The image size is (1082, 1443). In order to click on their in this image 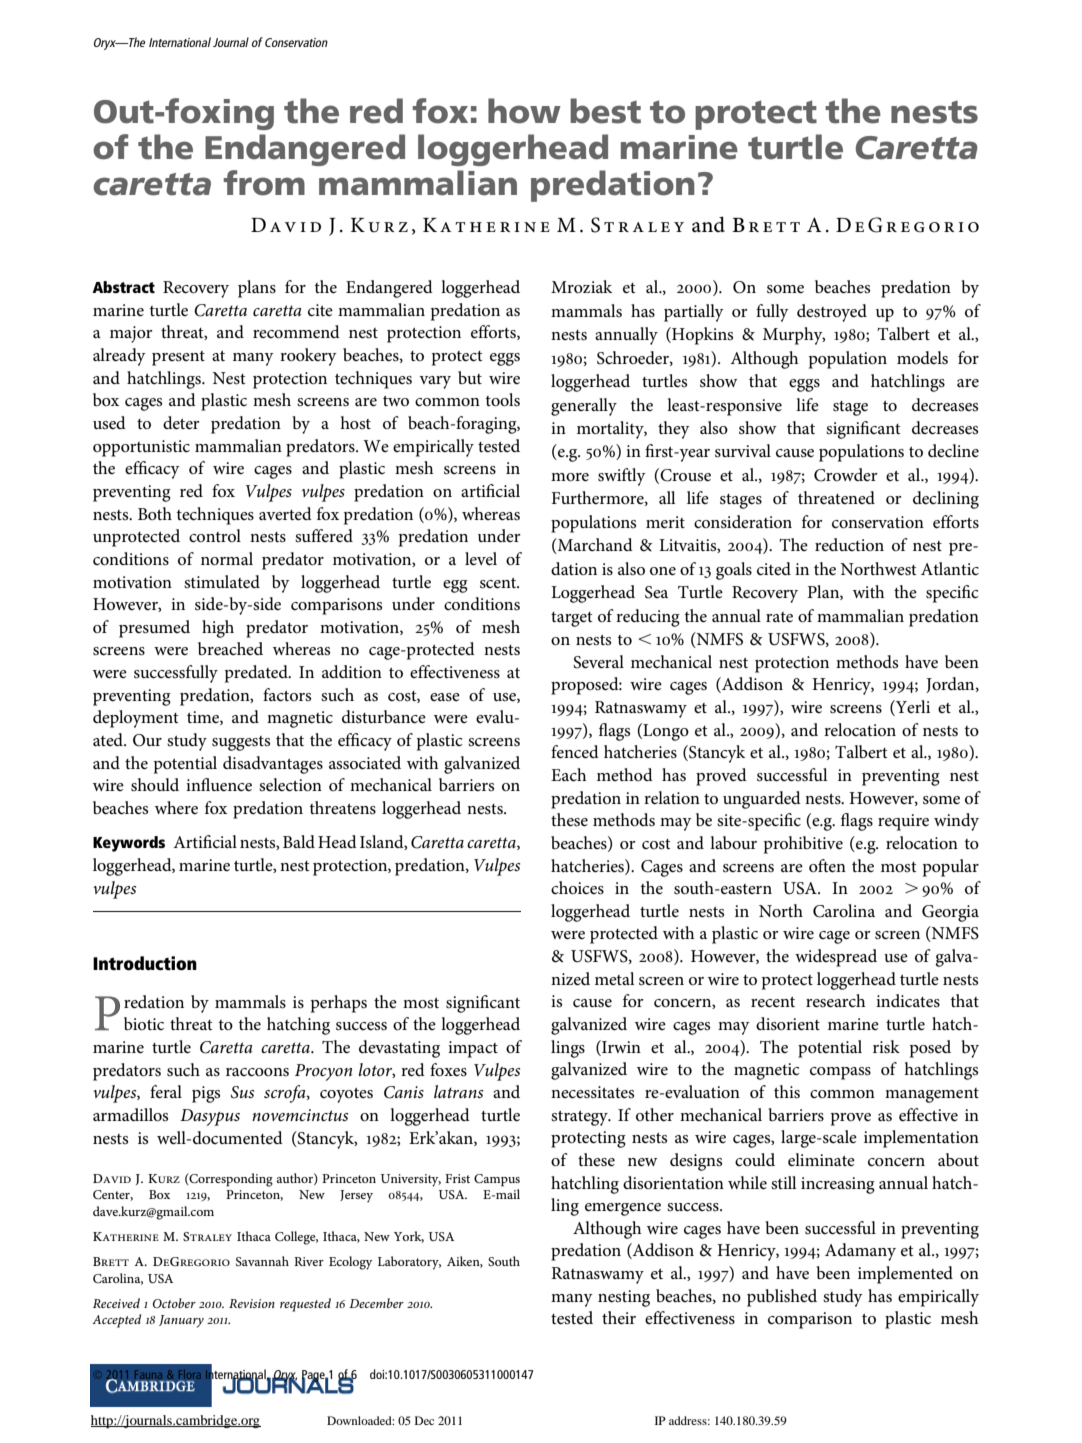, I will do `click(619, 1318)`.
